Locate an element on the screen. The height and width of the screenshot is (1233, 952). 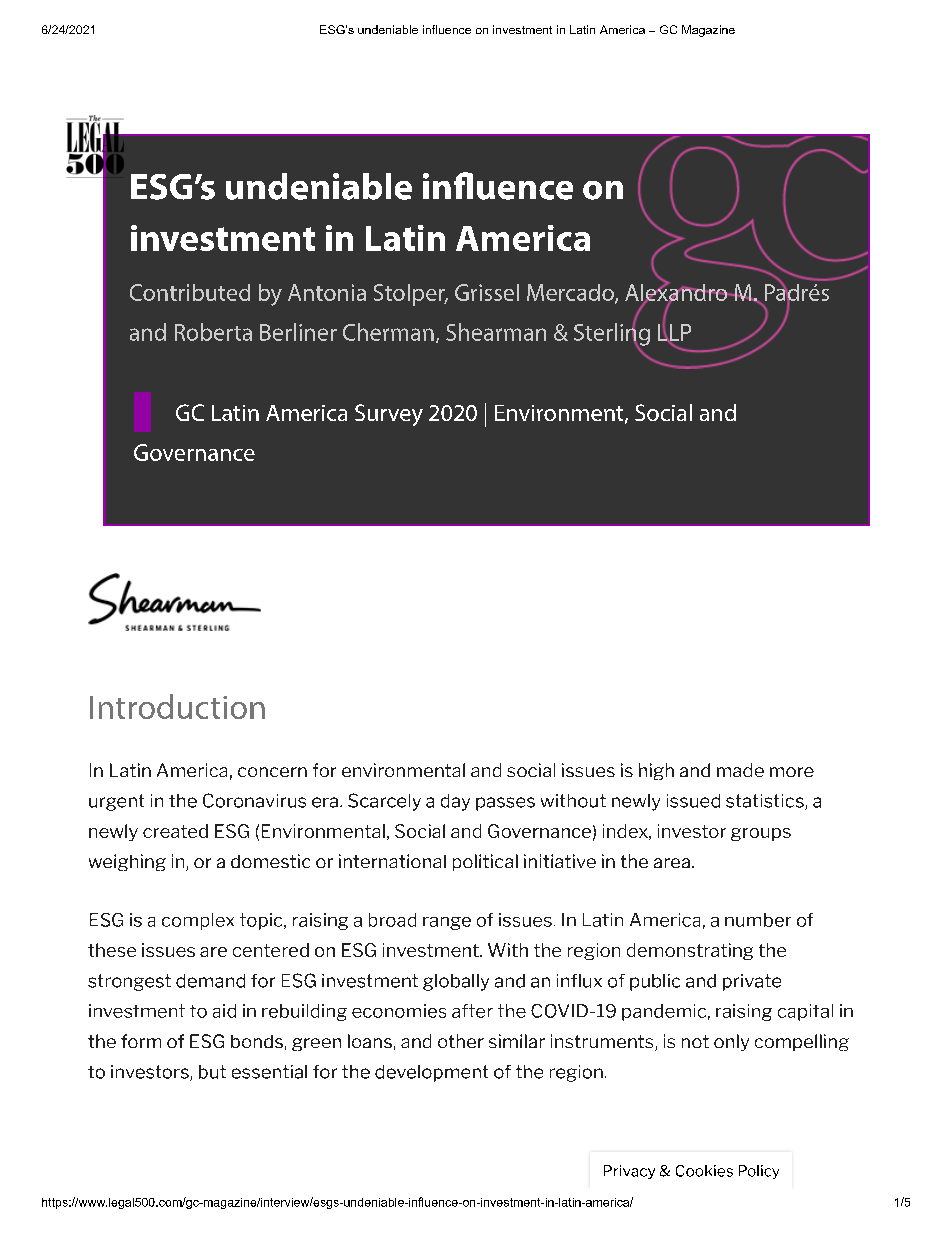
area is located at coordinates (672, 863).
